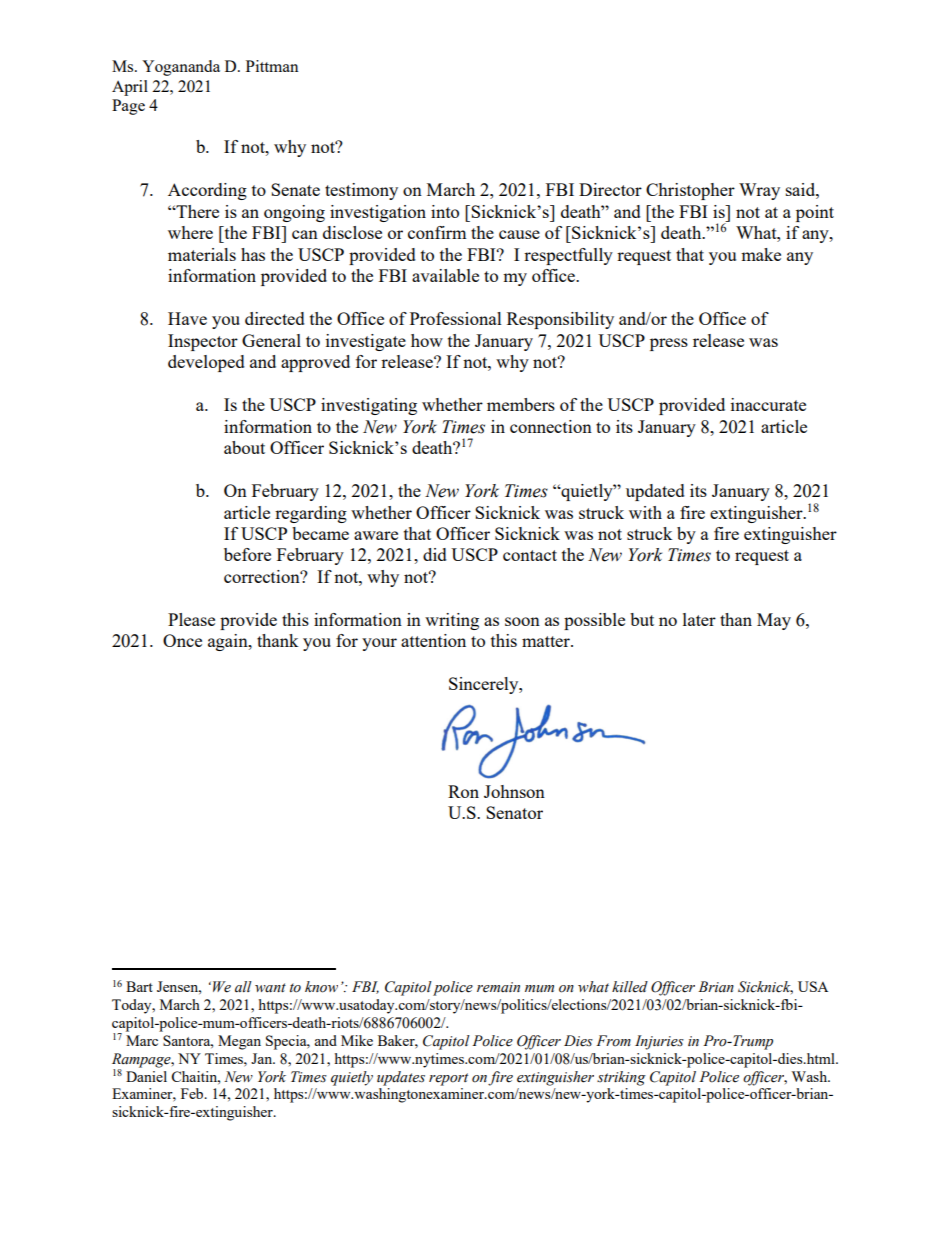 Image resolution: width=952 pixels, height=1233 pixels. I want to click on Megan, so click(239, 1042).
